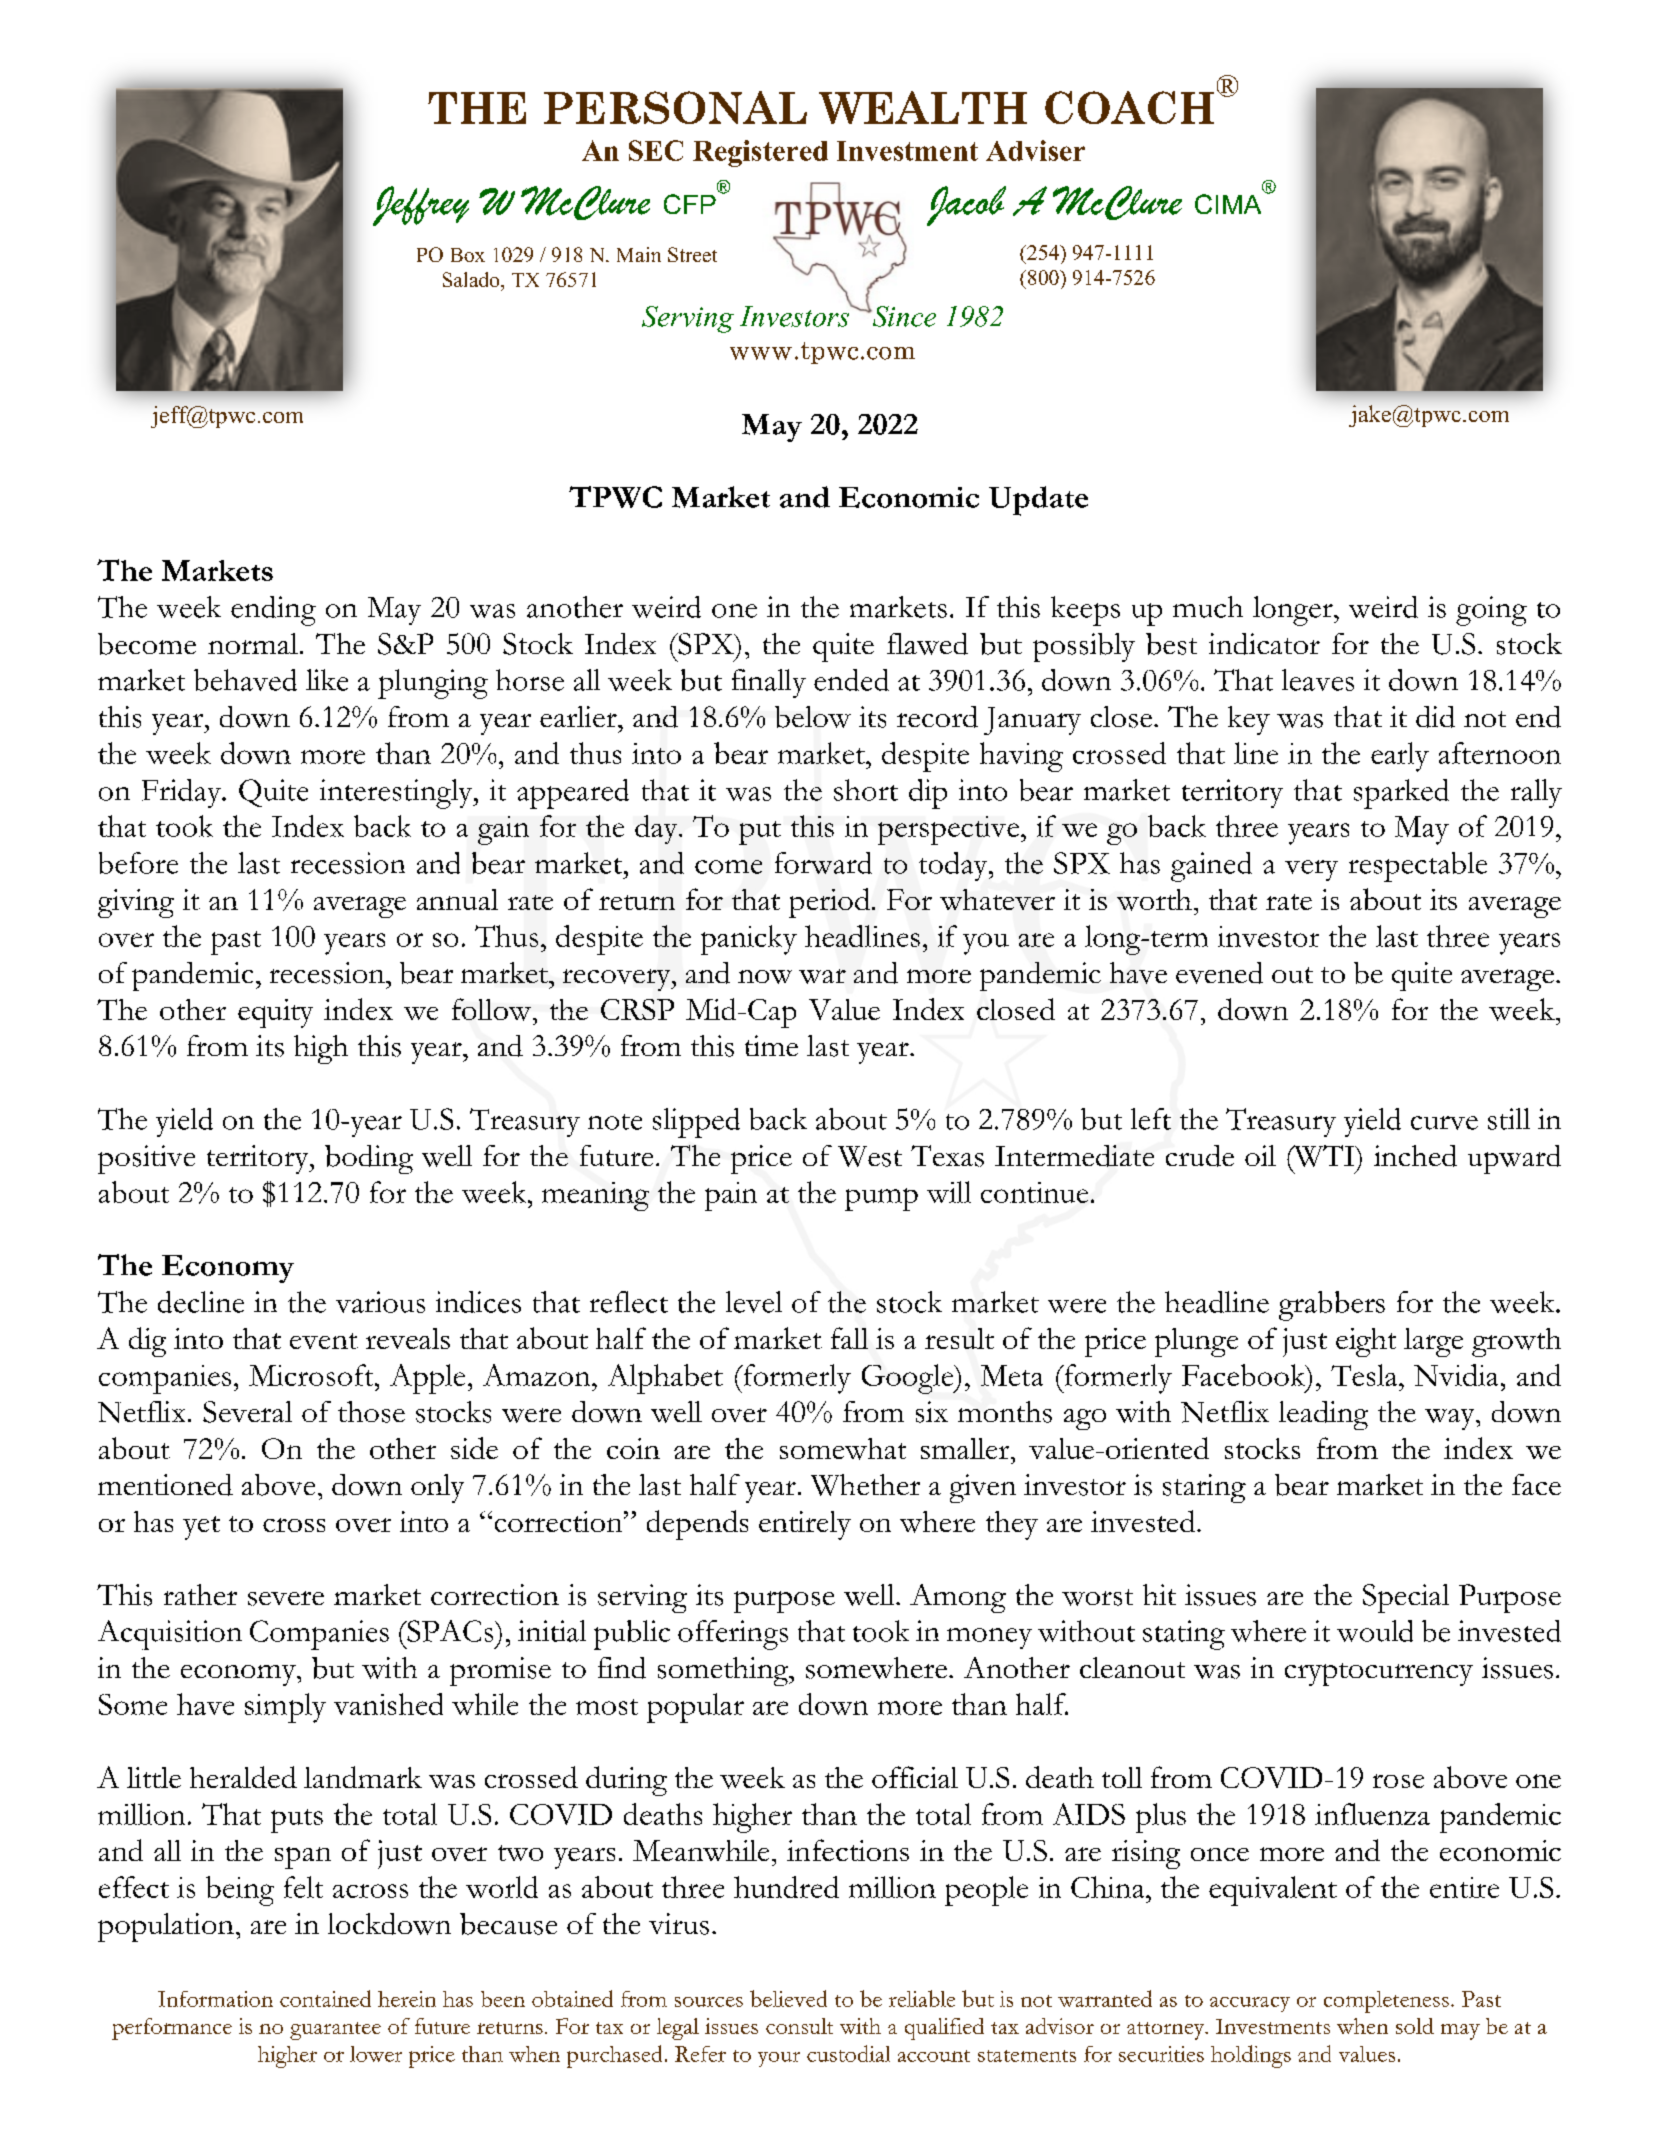 The image size is (1659, 2146). I want to click on curve, so click(1444, 1123).
